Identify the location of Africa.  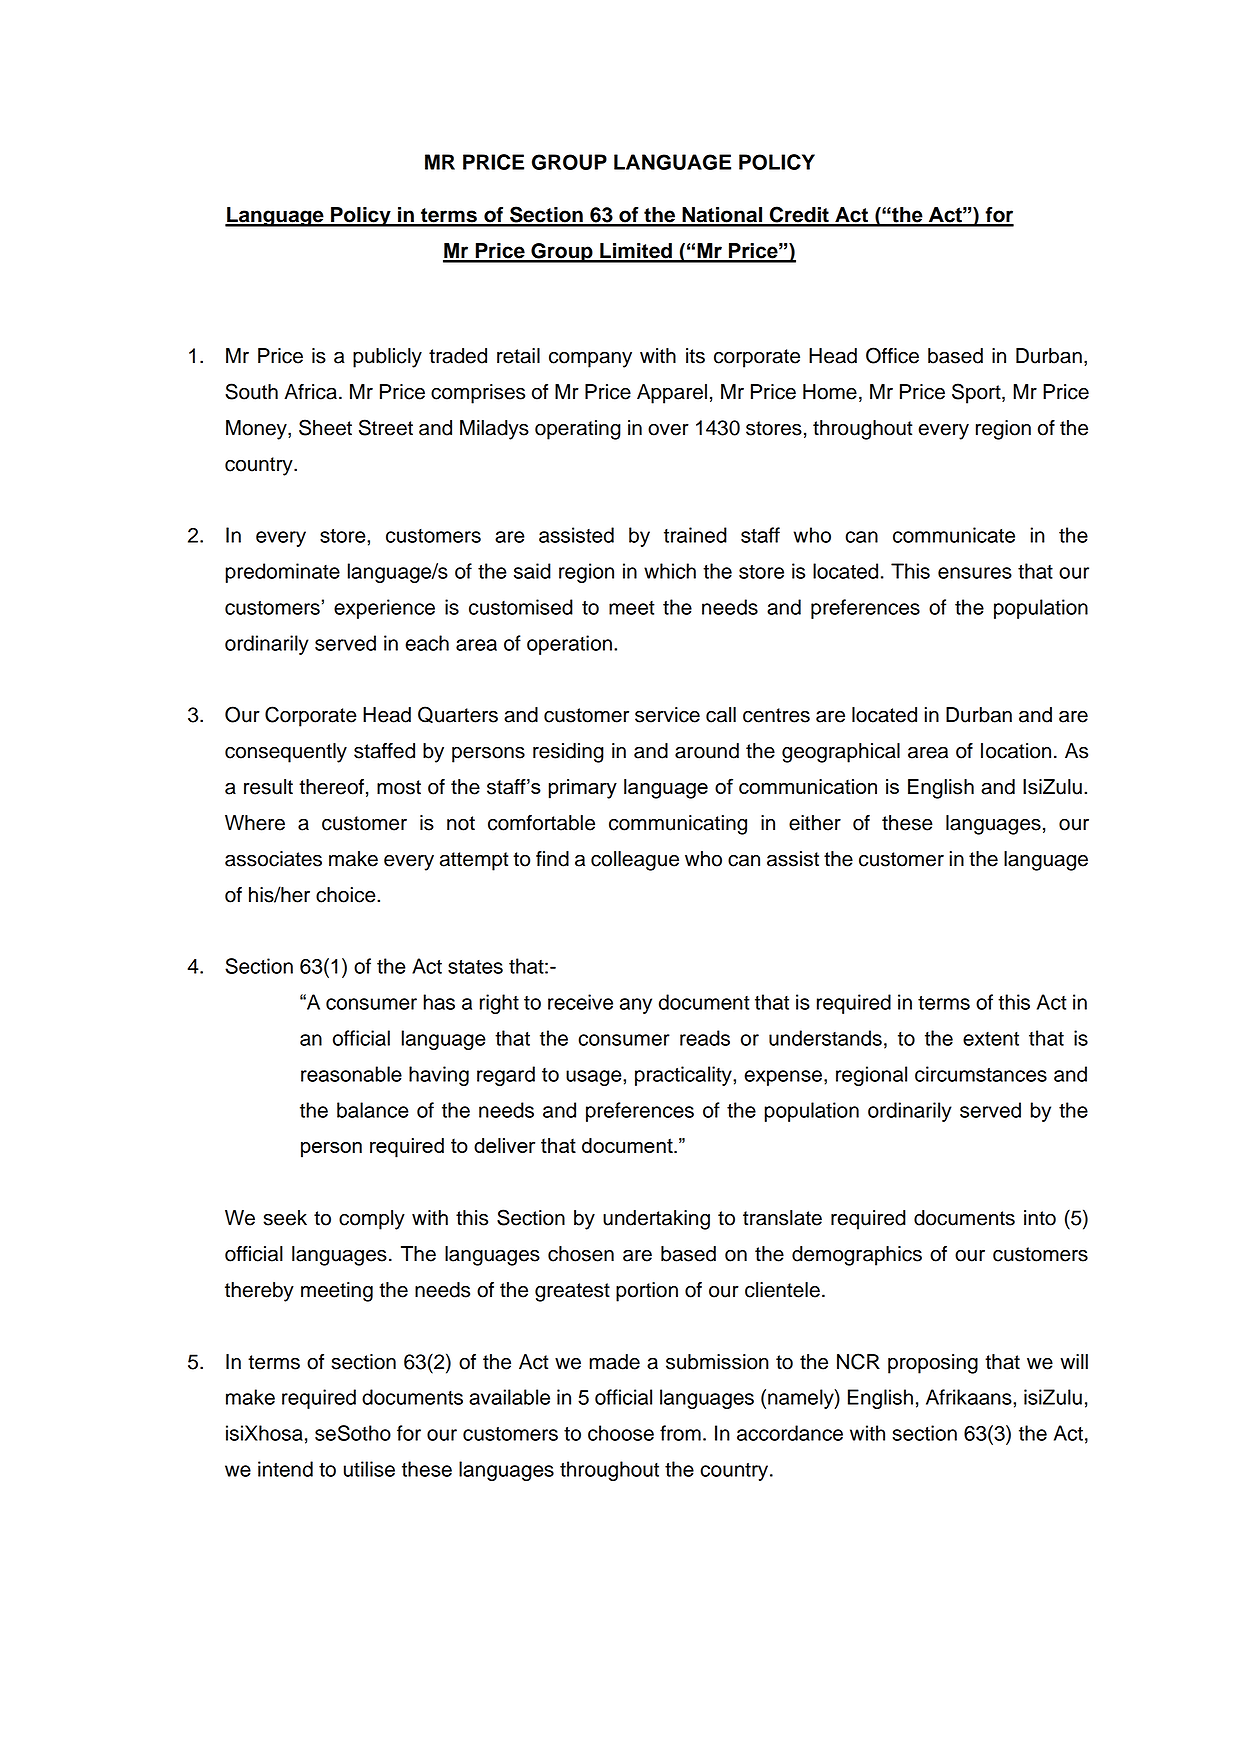
(310, 392).
